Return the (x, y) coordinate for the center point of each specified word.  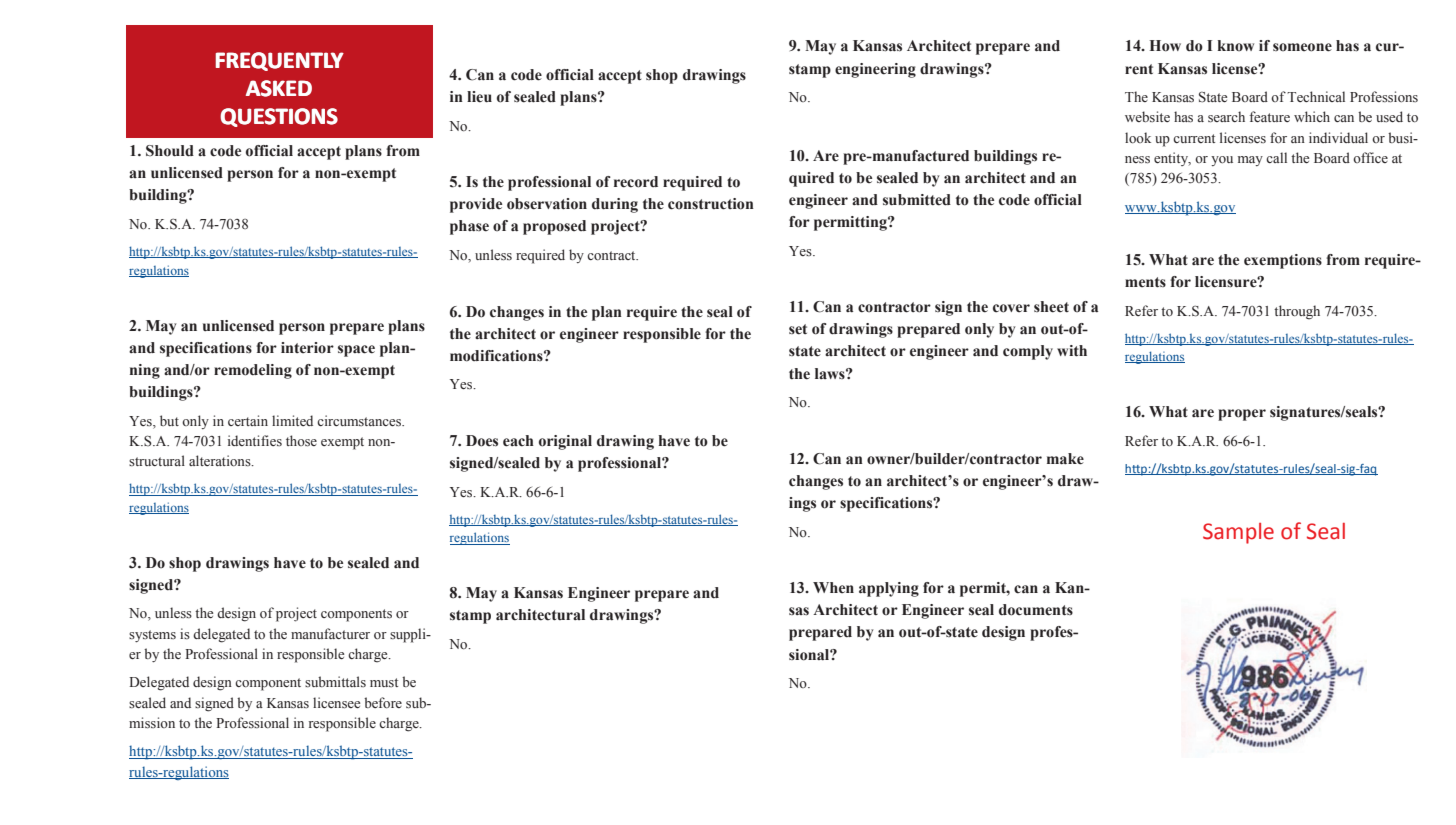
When (833, 588)
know (1236, 46)
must (384, 682)
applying (889, 589)
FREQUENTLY (280, 61)
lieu (479, 97)
